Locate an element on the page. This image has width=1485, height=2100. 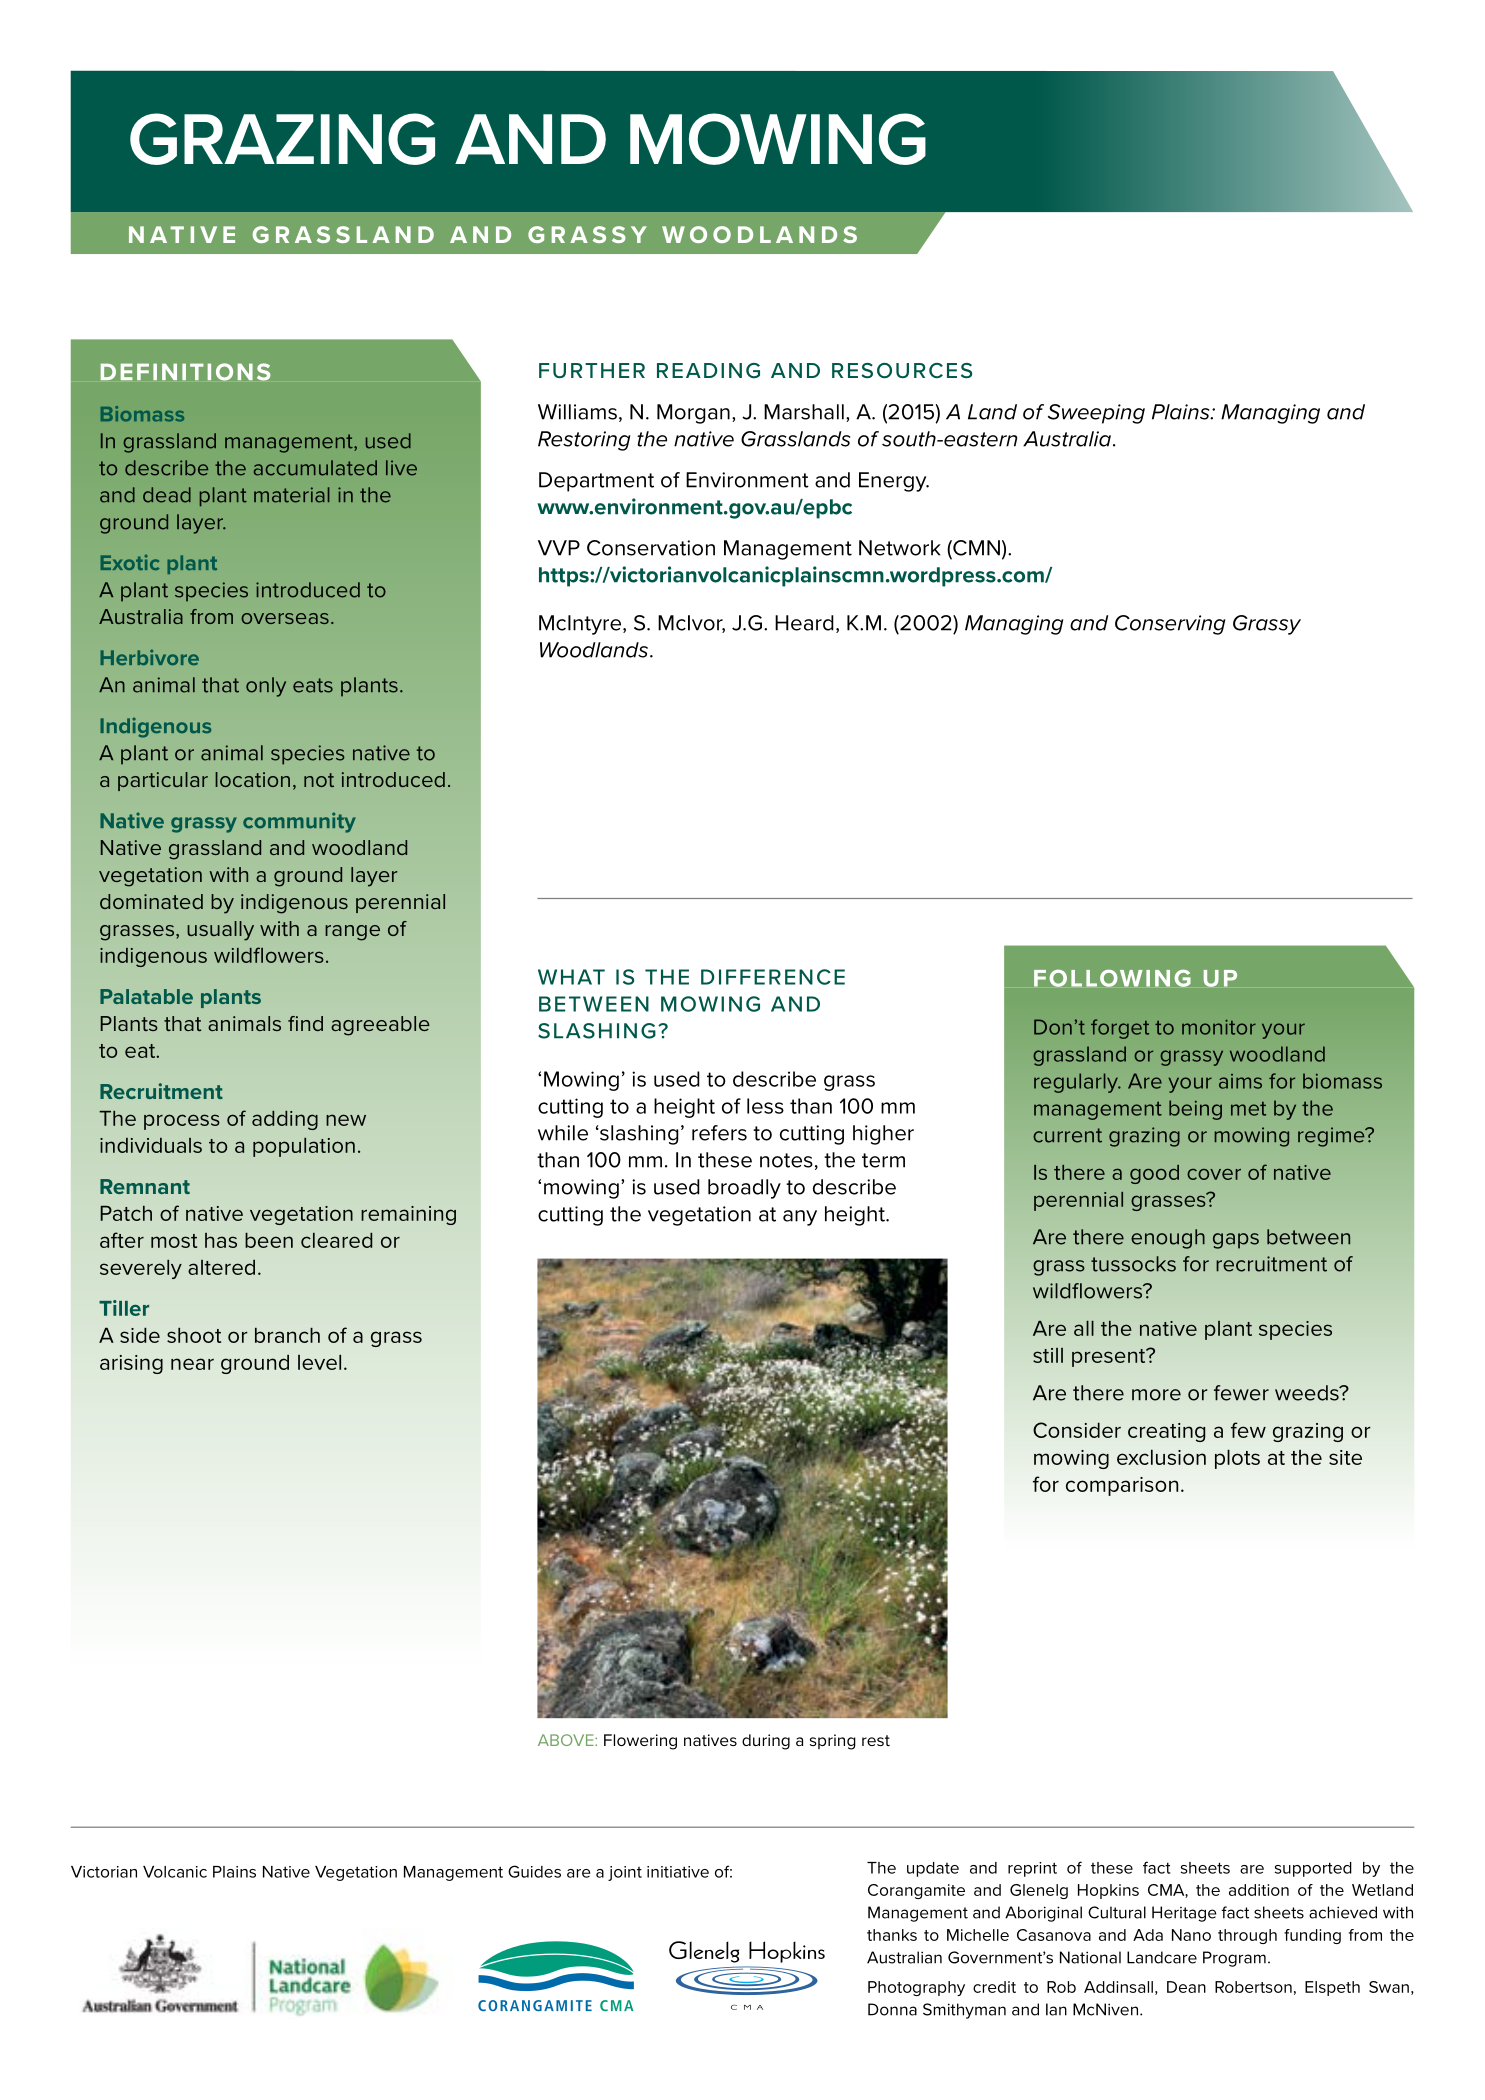
Program is located at coordinates (1234, 1959).
